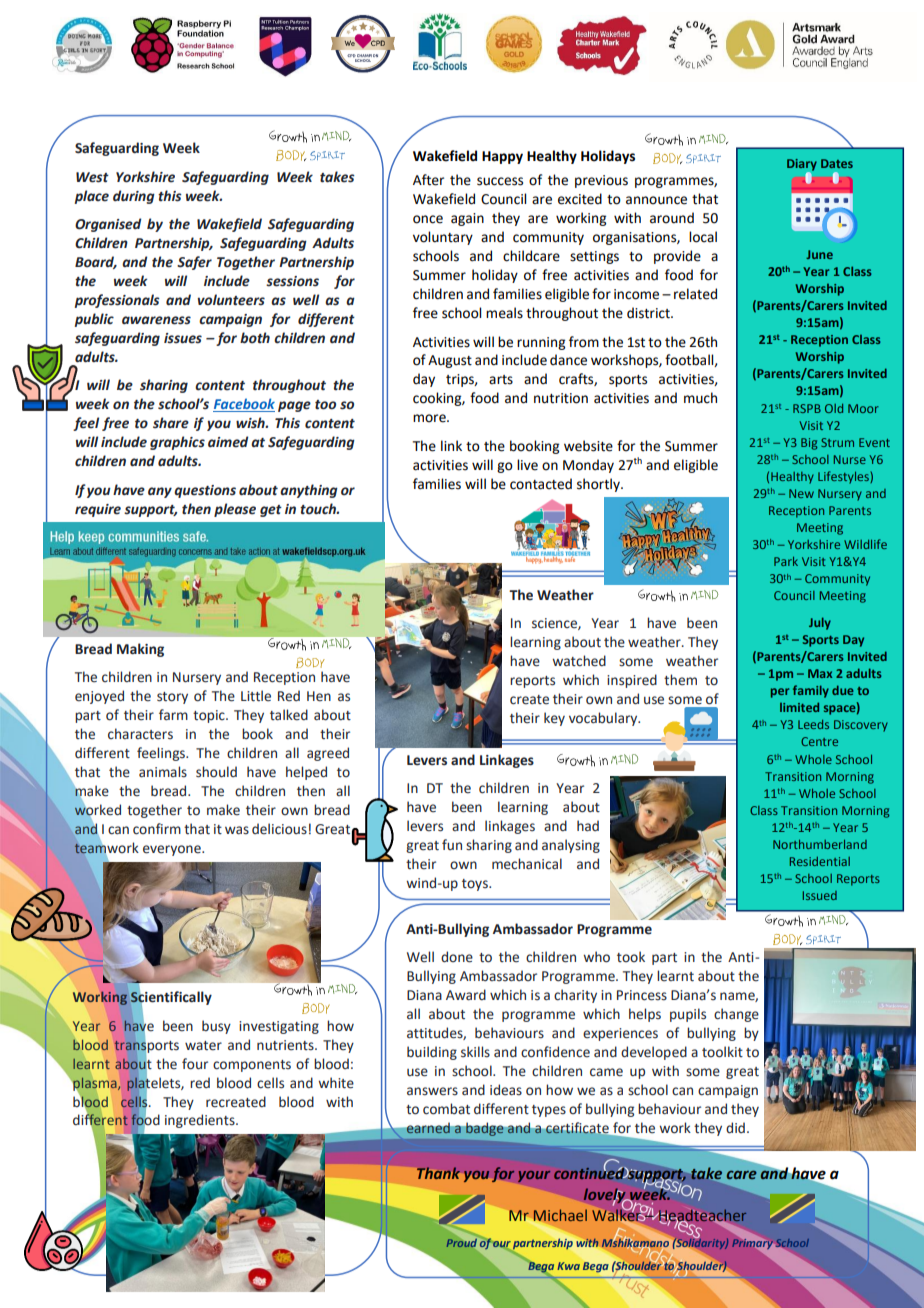  I want to click on key, so click(554, 719).
